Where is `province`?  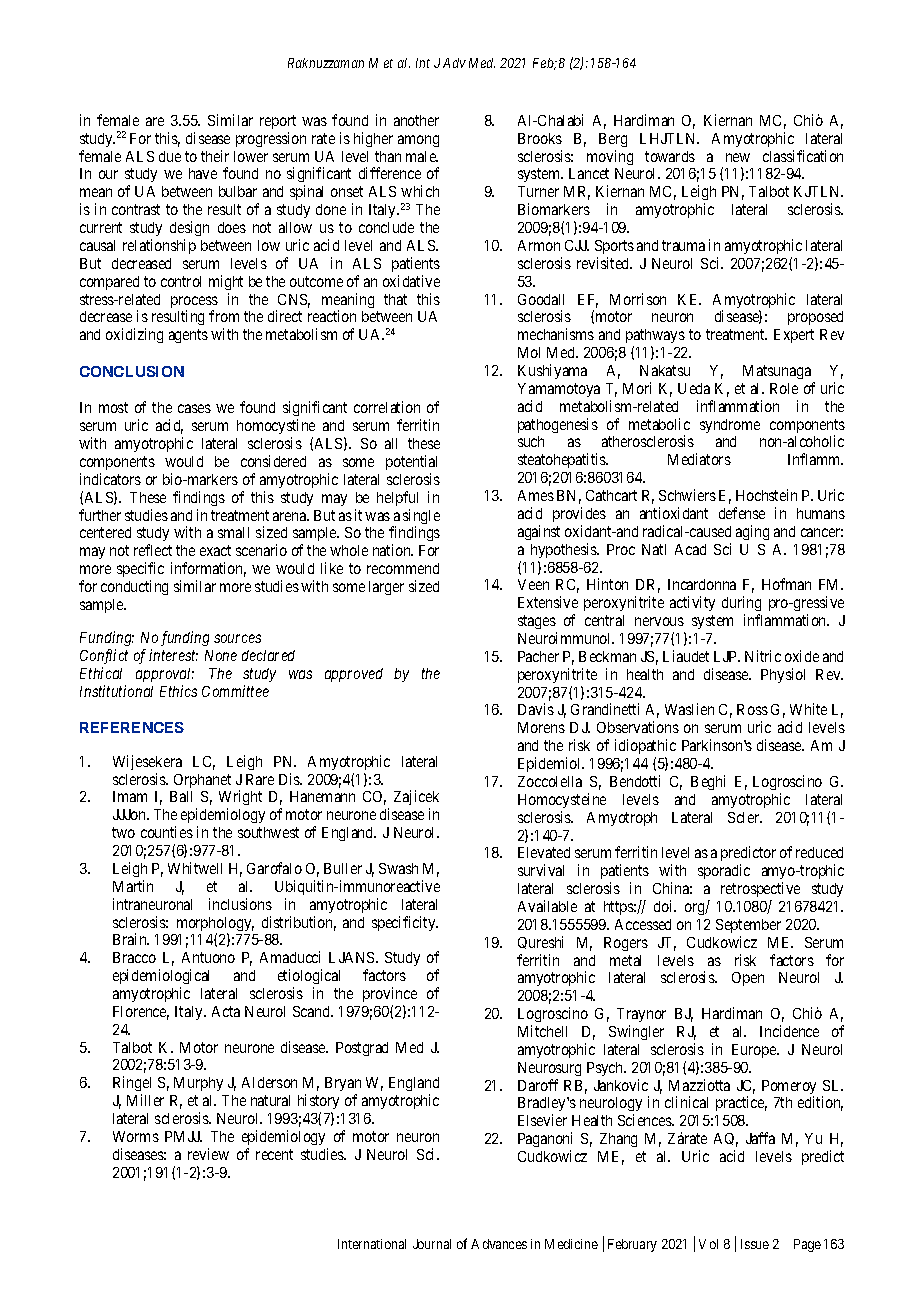 province is located at coordinates (390, 994).
